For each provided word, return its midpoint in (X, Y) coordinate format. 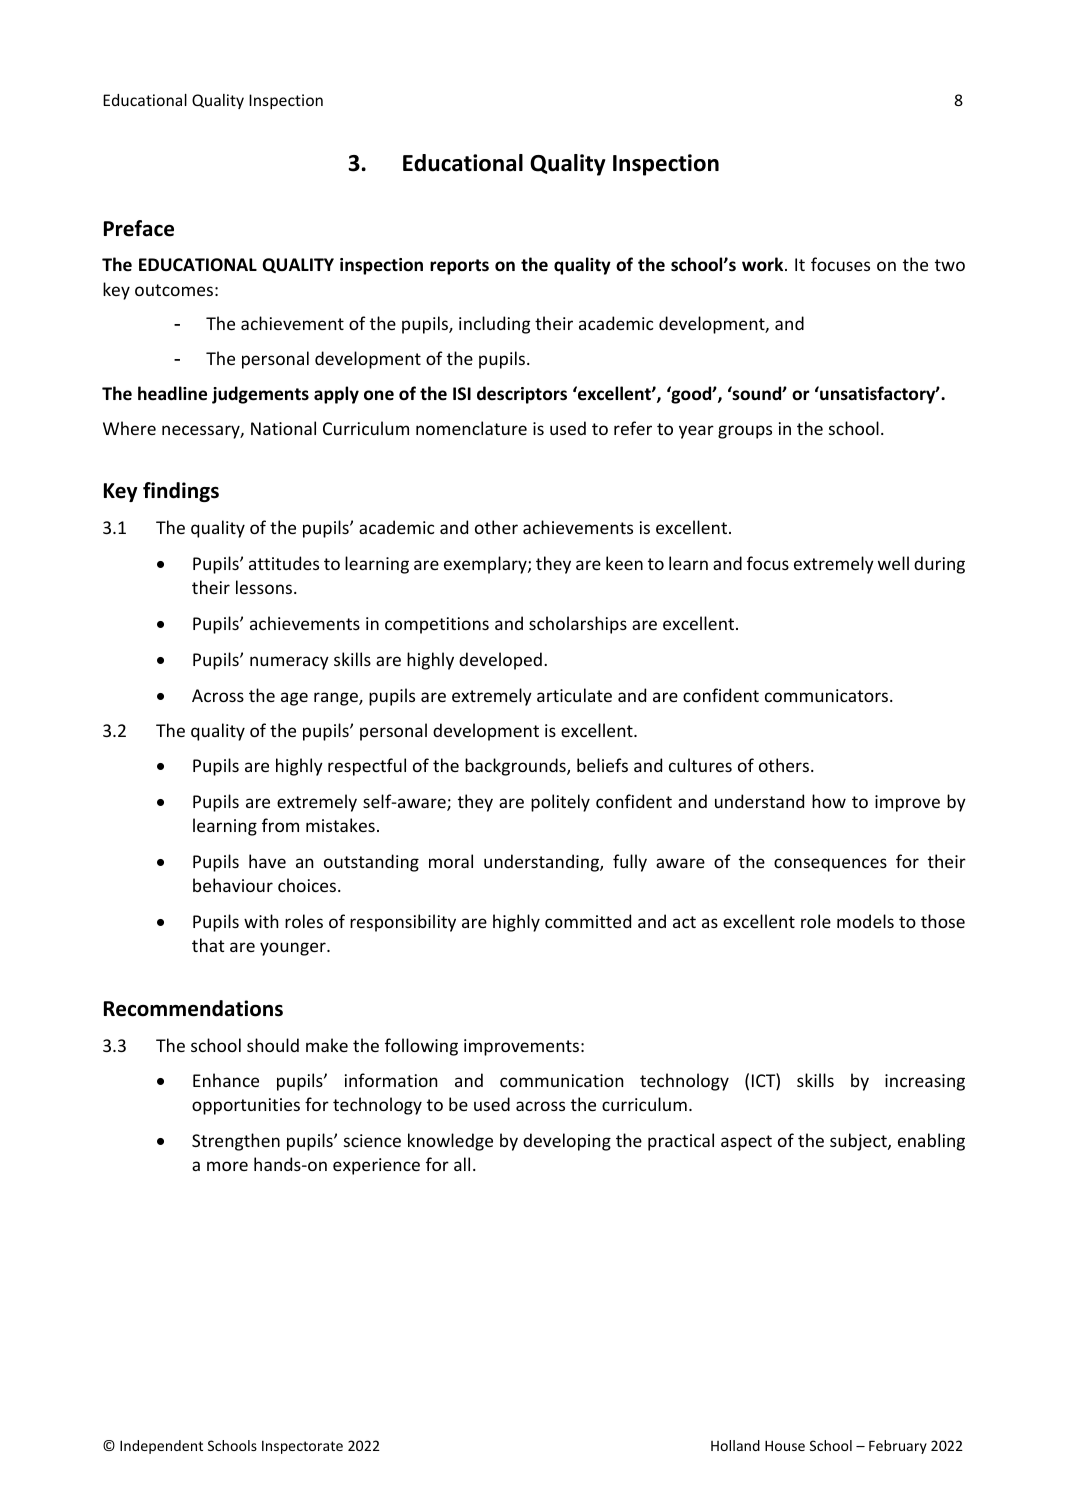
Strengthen (236, 1142)
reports (459, 267)
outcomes (174, 290)
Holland (735, 1445)
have (267, 861)
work (764, 264)
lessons (265, 587)
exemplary (486, 565)
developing (567, 1142)
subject (859, 1142)
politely (560, 803)
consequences (830, 865)
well (893, 563)
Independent (161, 1447)
